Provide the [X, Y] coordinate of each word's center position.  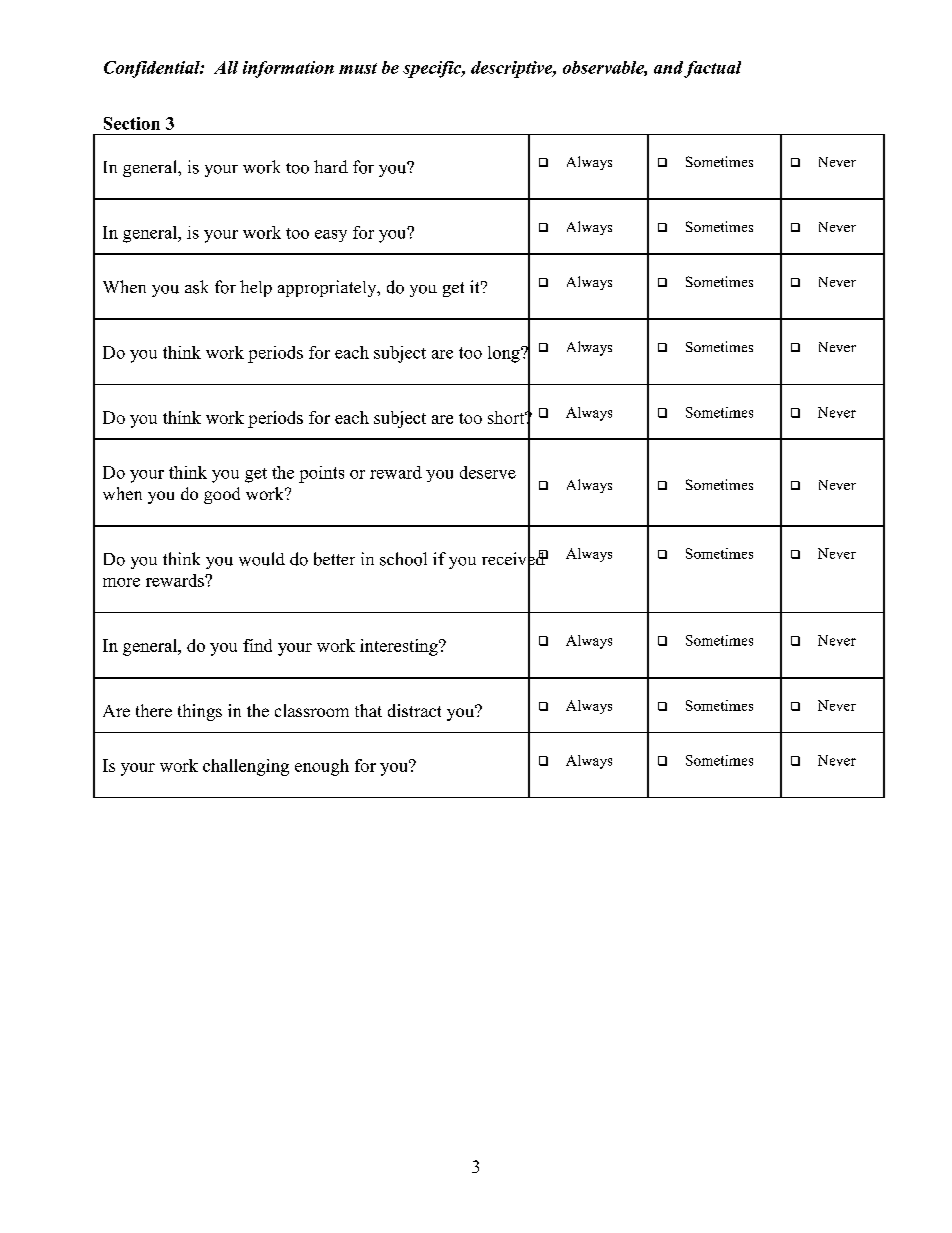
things [200, 712]
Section [132, 123]
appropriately [328, 288]
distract [414, 710]
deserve [488, 472]
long [505, 354]
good [222, 495]
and [668, 67]
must [358, 68]
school [403, 559]
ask [196, 287]
